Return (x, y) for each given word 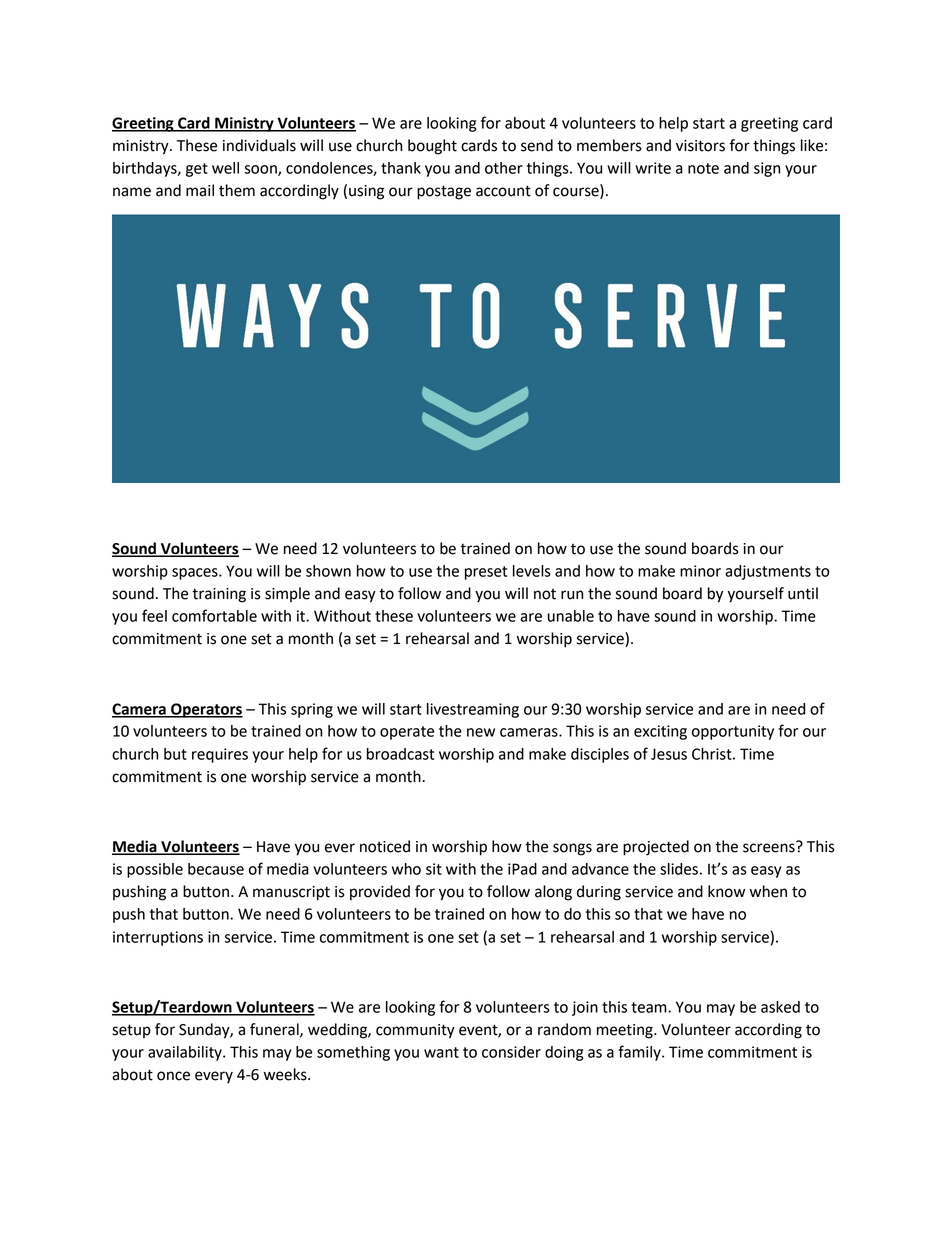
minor (700, 571)
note (703, 168)
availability (186, 1053)
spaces (196, 574)
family (640, 1053)
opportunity (733, 732)
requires (220, 755)
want (441, 1052)
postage (444, 192)
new (481, 732)
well (225, 168)
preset (486, 573)
